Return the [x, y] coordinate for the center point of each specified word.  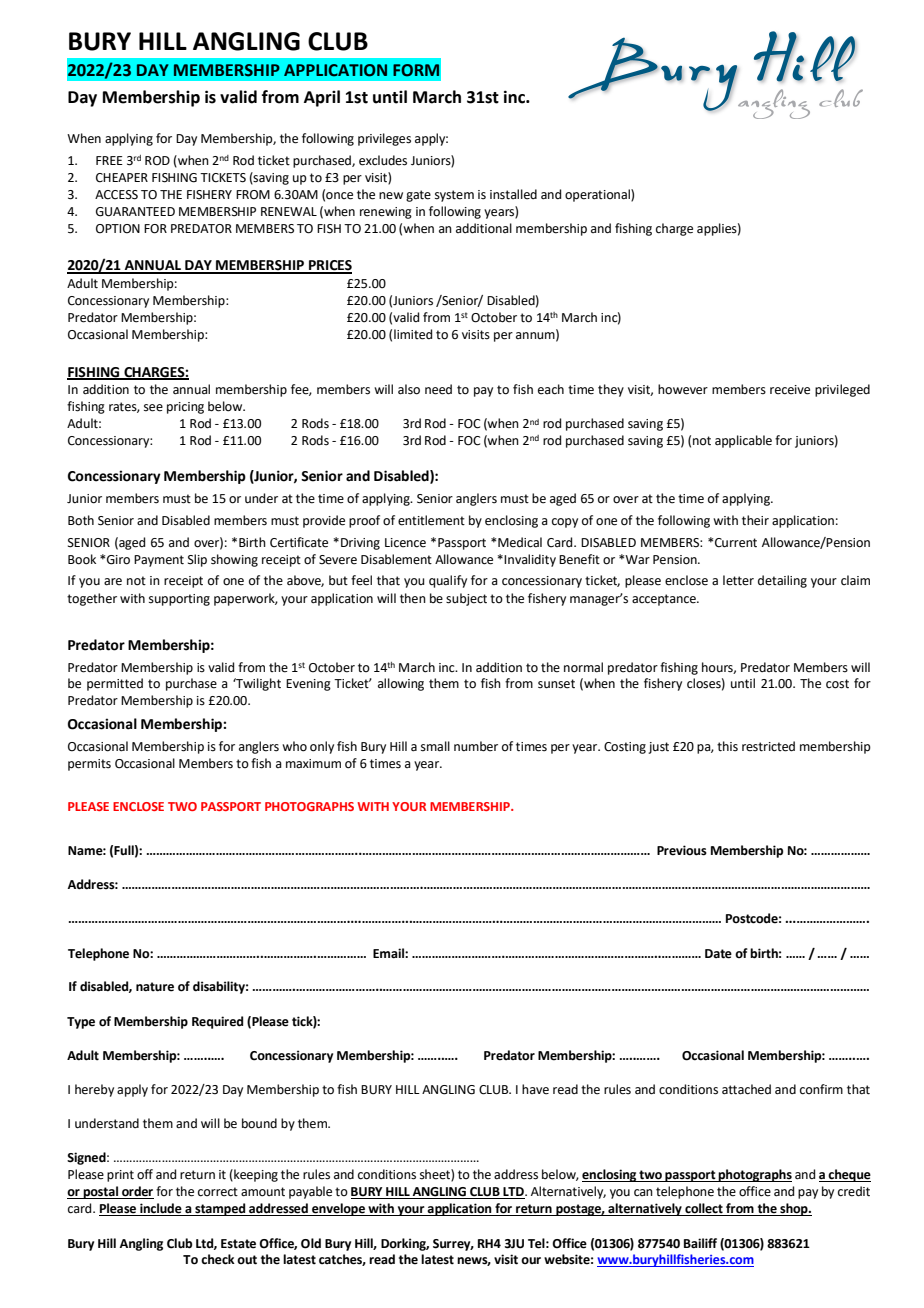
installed [513, 194]
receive [790, 390]
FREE [109, 160]
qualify [448, 581]
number [476, 746]
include [161, 1209]
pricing [185, 408]
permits [89, 765]
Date [718, 954]
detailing [782, 581]
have [535, 1089]
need [438, 389]
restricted [768, 746]
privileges [384, 139]
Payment [159, 561]
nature [155, 987]
